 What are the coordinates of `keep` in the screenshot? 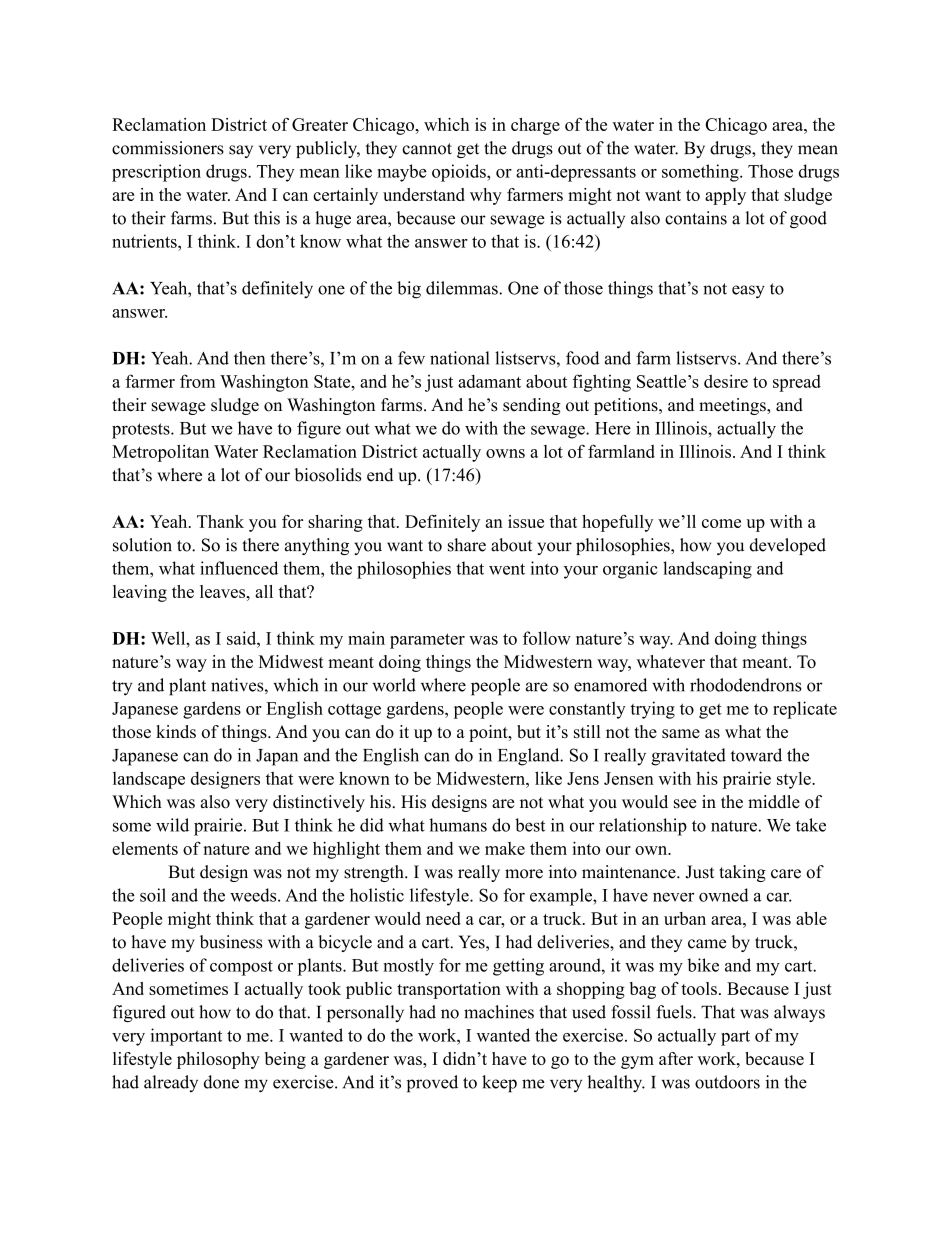 It's located at (499, 1084).
